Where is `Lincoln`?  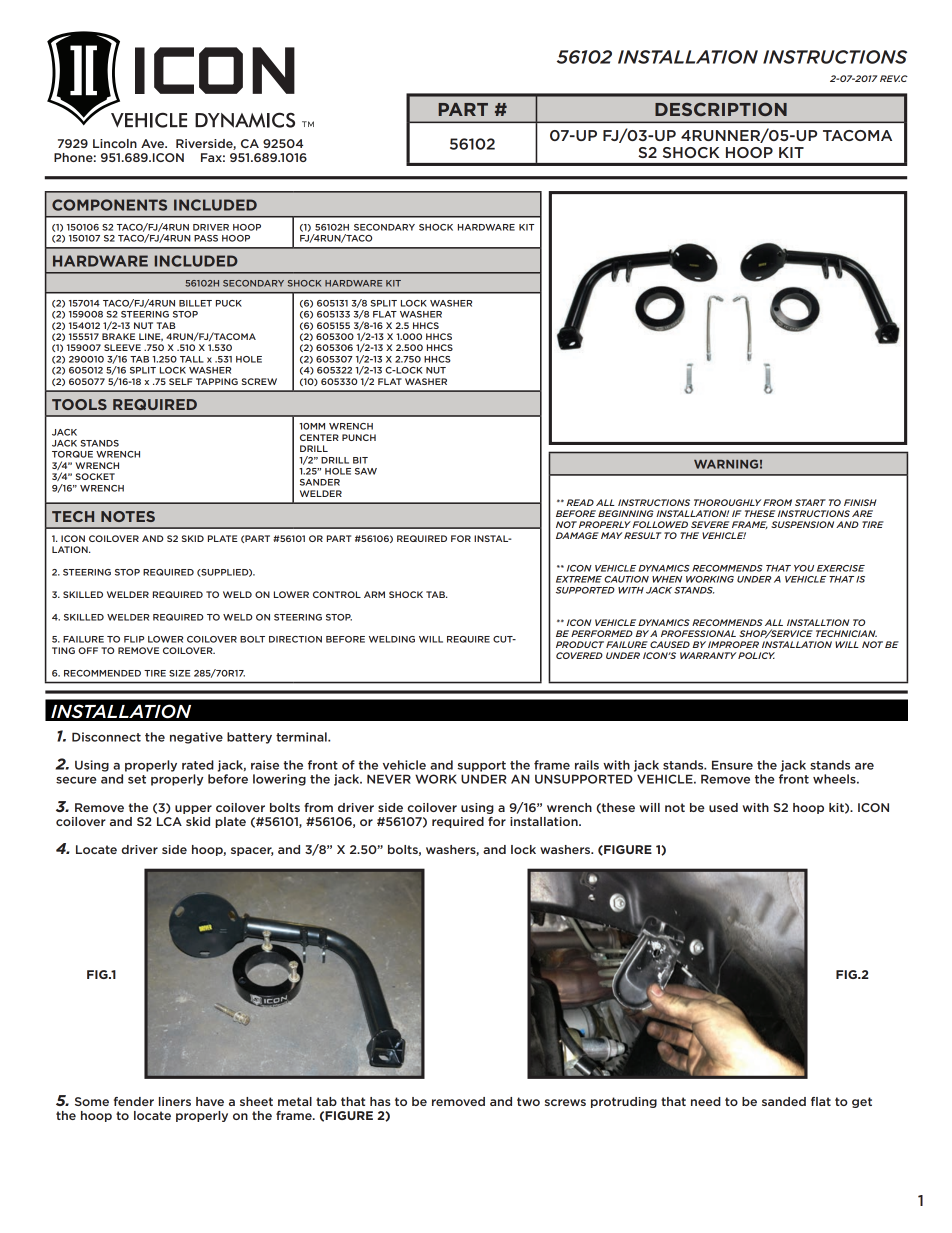
Lincoln is located at coordinates (115, 143).
